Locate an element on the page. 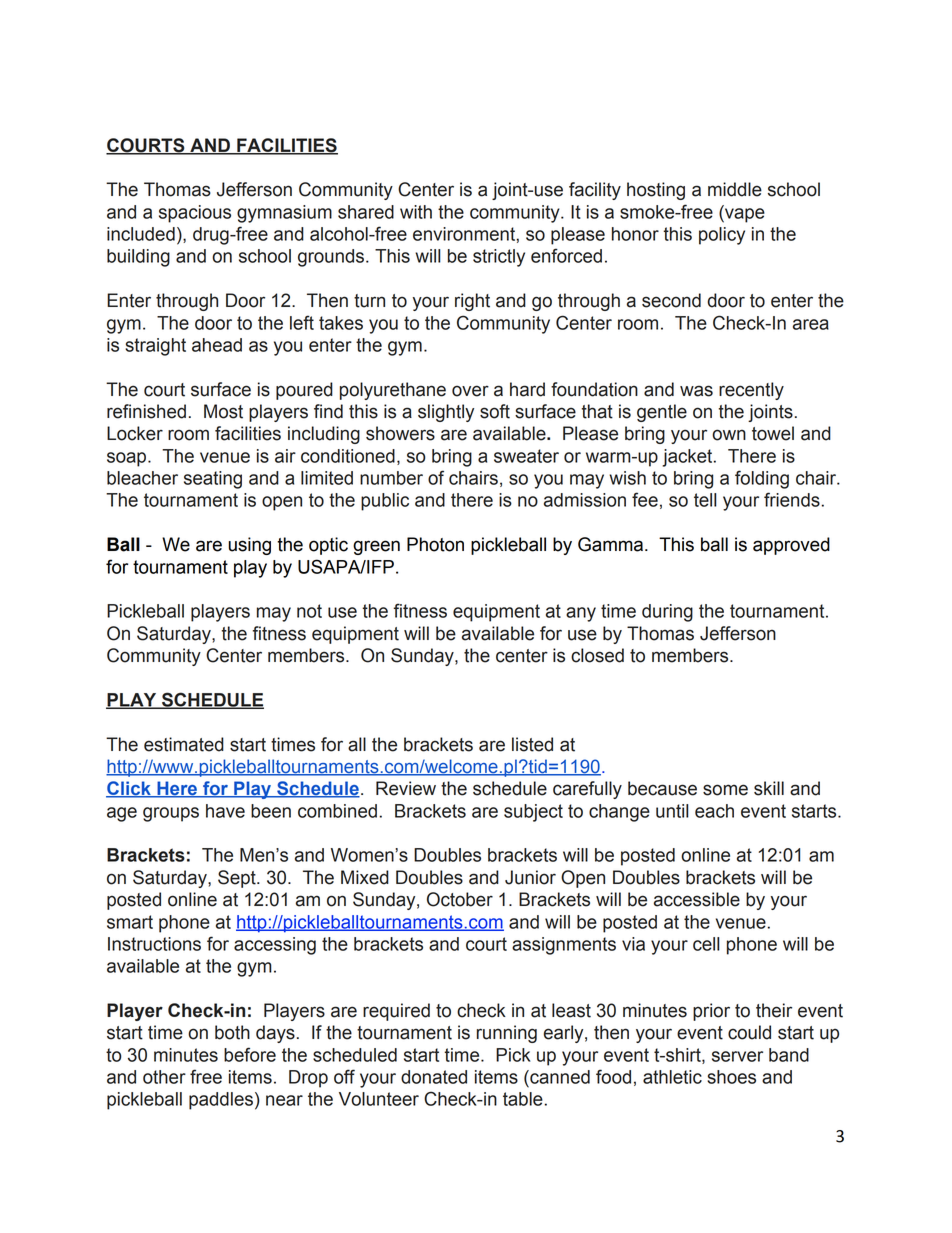 The height and width of the document is (1233, 952). Review is located at coordinates (406, 788).
